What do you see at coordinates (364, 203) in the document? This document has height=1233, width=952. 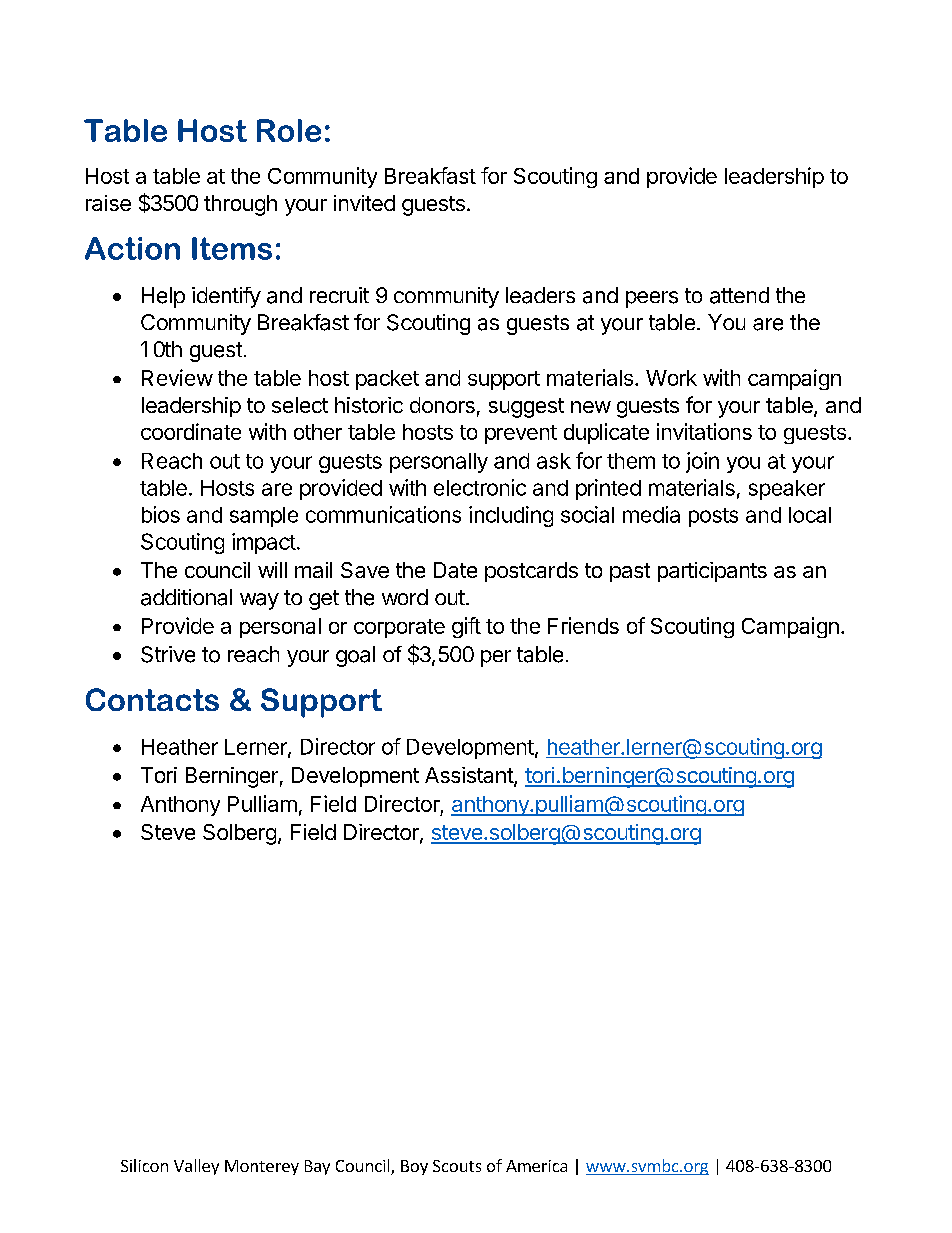 I see `invited` at bounding box center [364, 203].
